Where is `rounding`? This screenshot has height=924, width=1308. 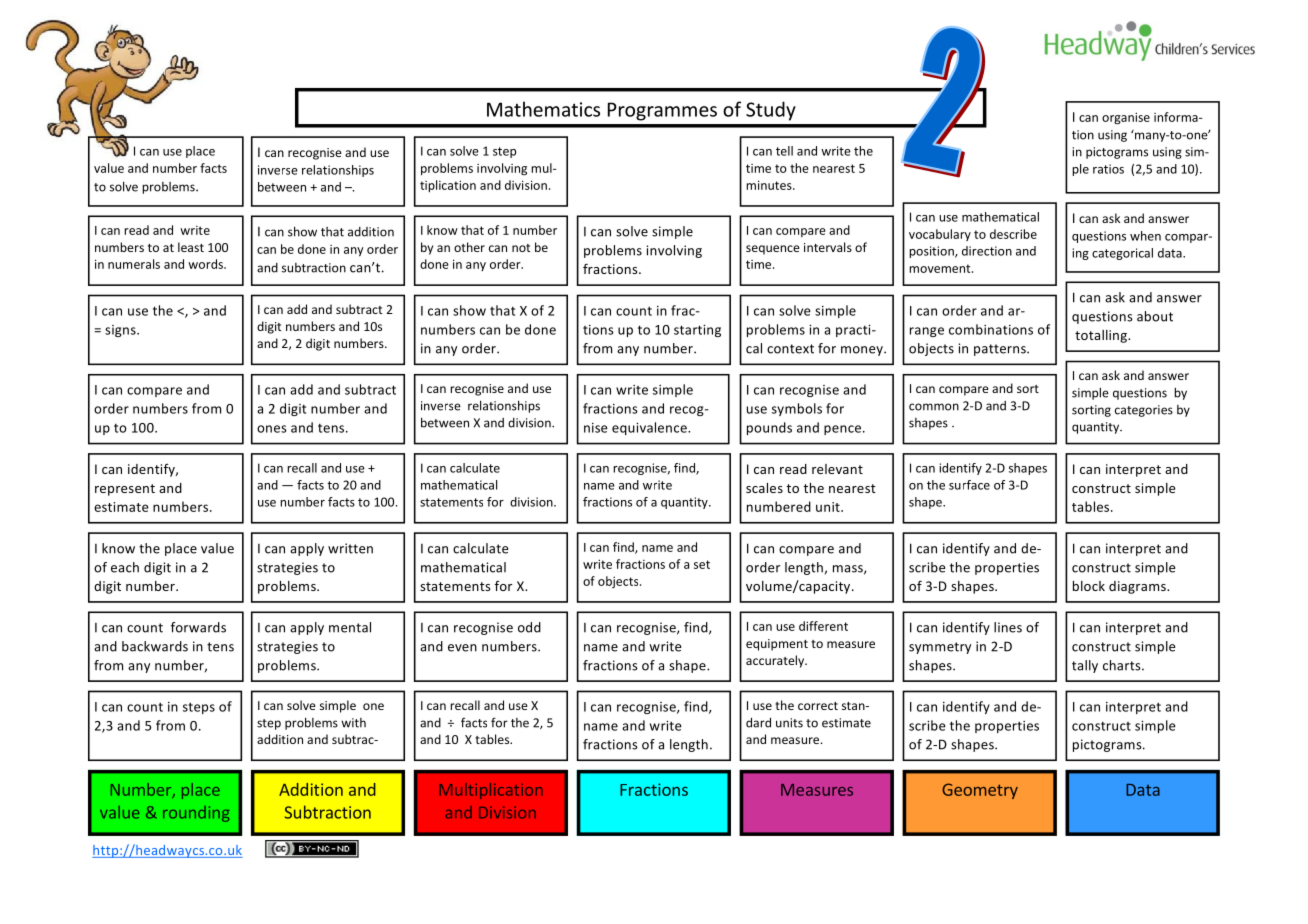 rounding is located at coordinates (196, 814).
